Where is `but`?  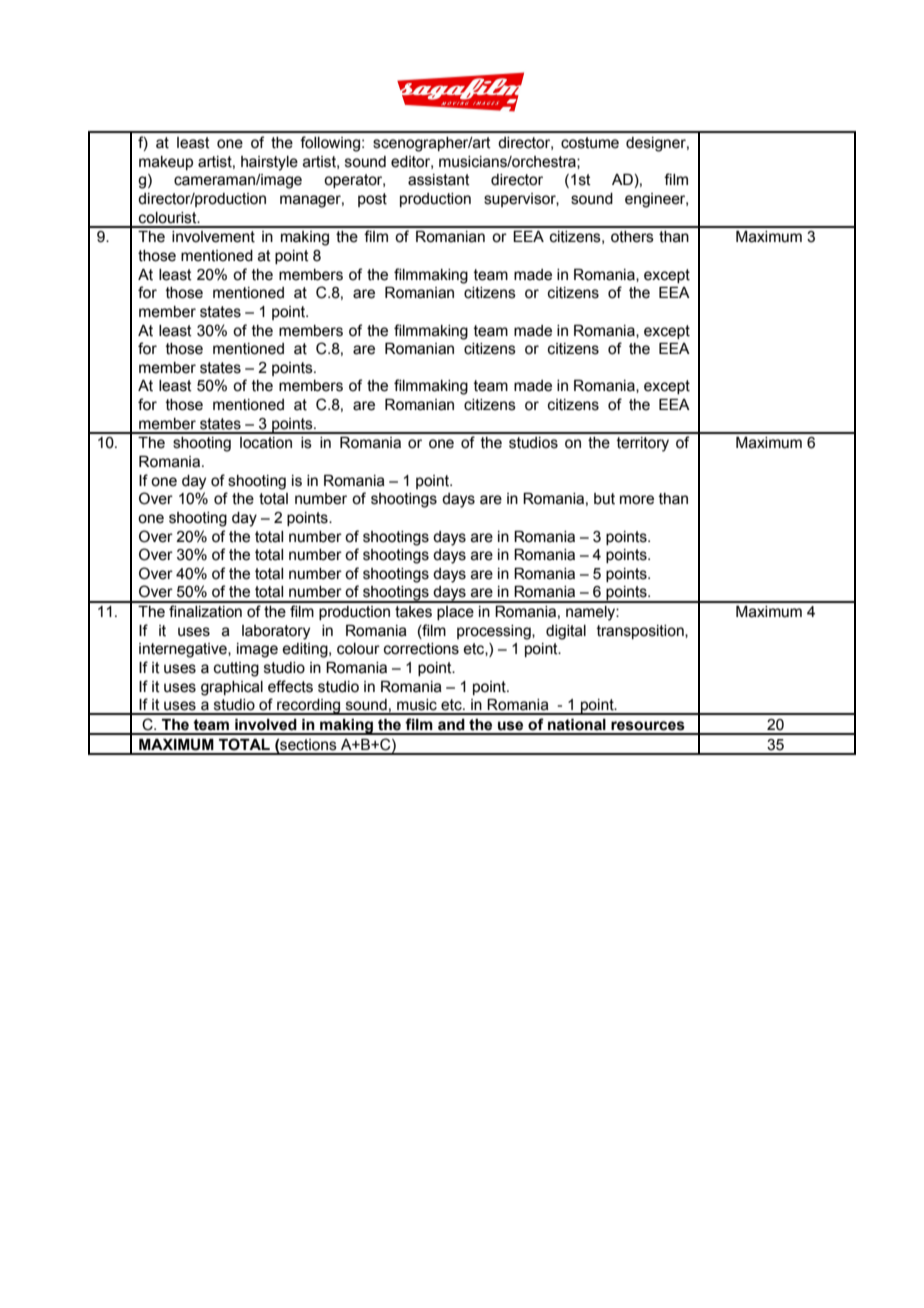 but is located at coordinates (604, 499).
